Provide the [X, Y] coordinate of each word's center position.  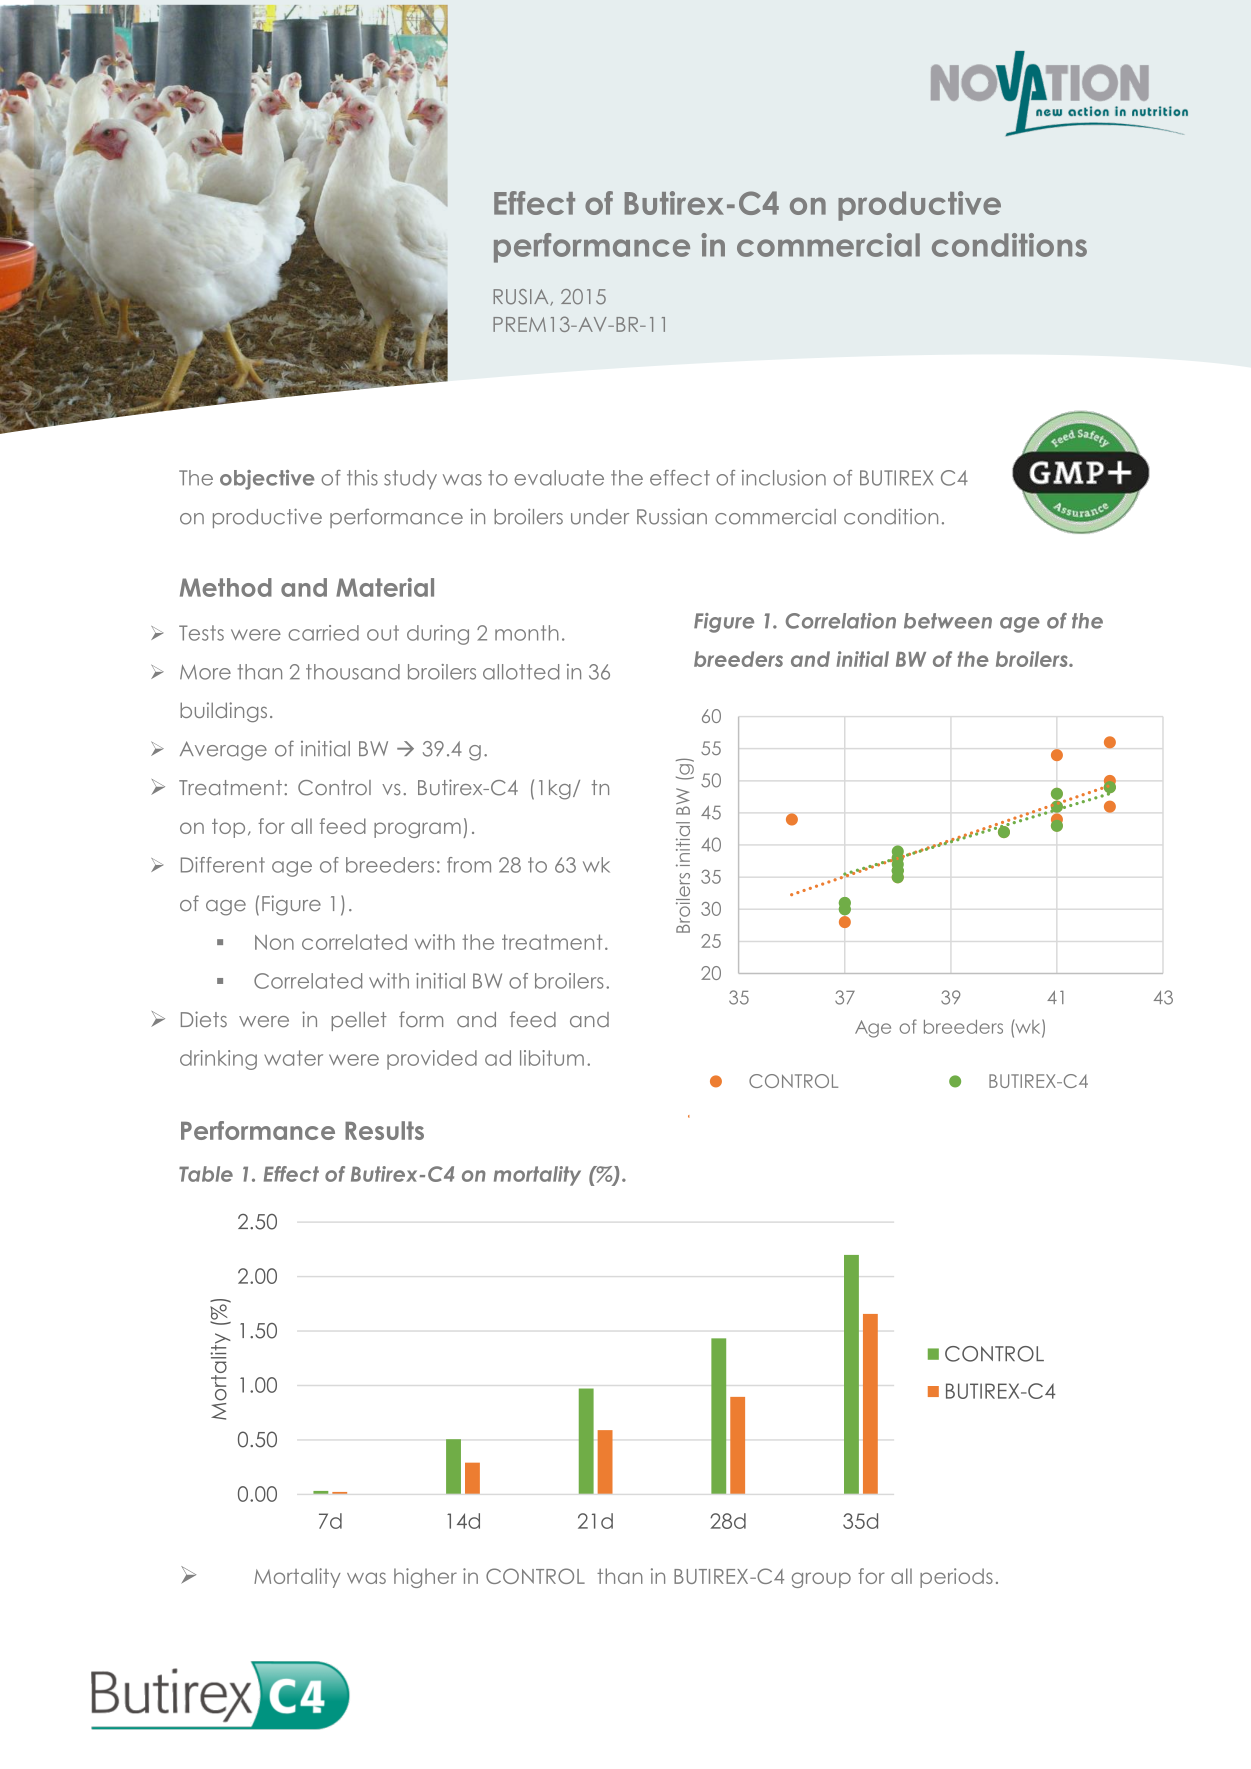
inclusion [784, 478]
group [821, 1580]
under [600, 517]
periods [956, 1578]
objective [267, 480]
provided [432, 1060]
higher [425, 1578]
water [293, 1058]
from [469, 865]
